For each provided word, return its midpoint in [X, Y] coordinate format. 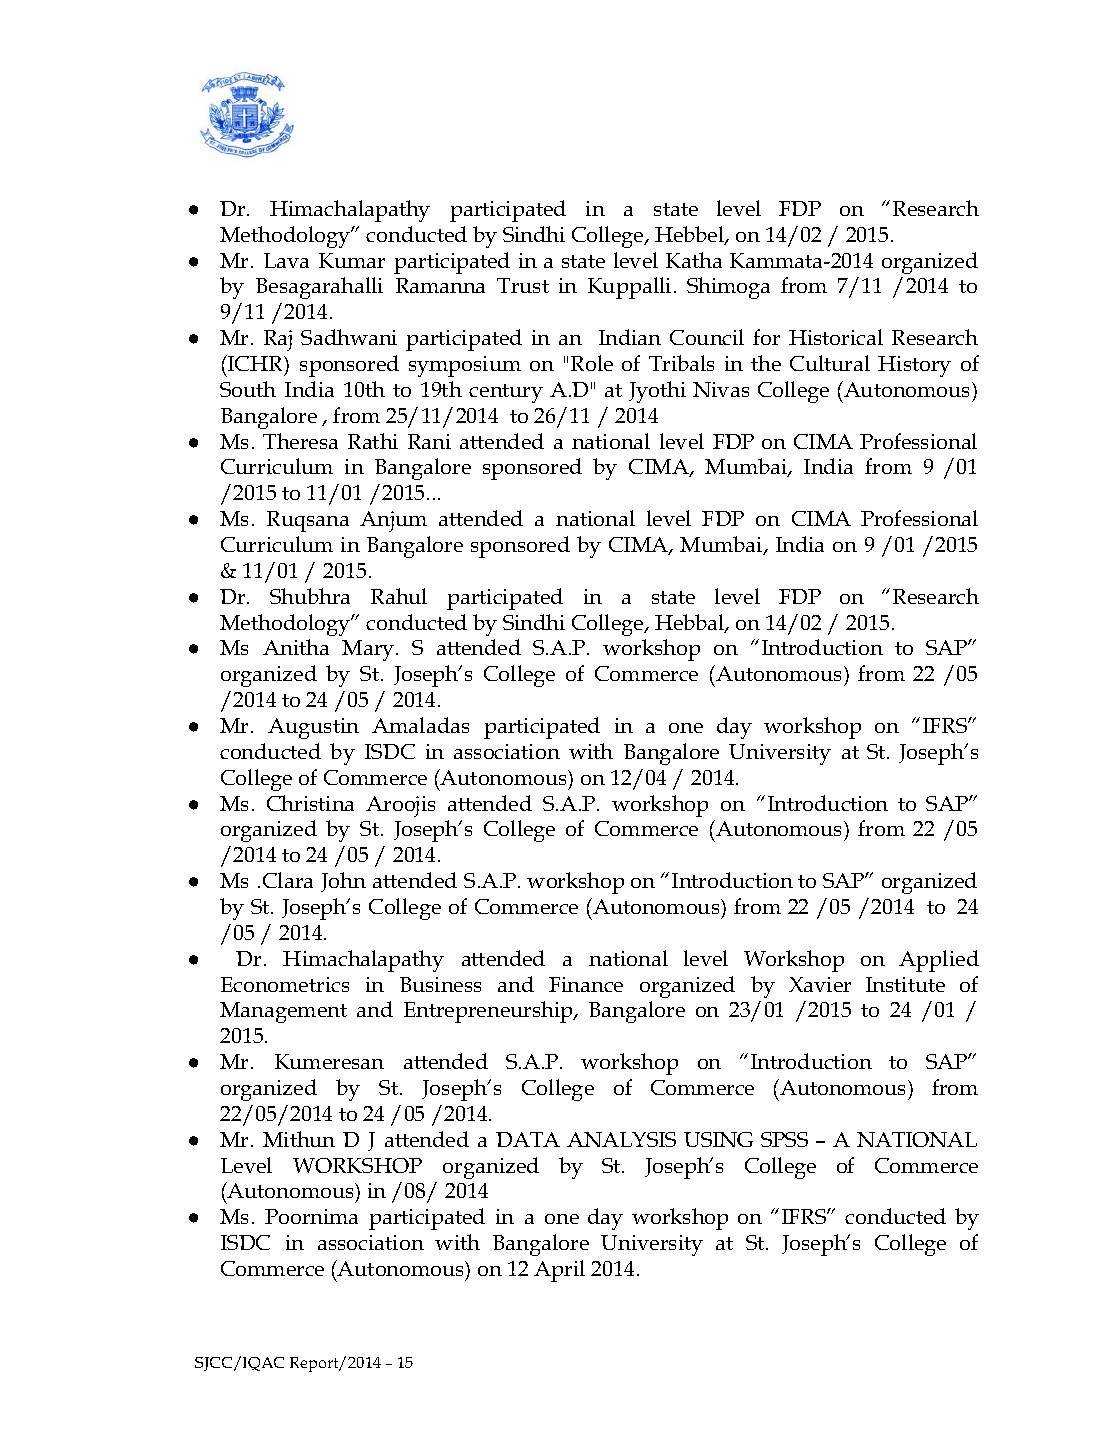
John [343, 882]
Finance [586, 984]
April [559, 1271]
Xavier [820, 984]
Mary [369, 650]
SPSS [784, 1139]
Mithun [299, 1139]
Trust [523, 285]
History [914, 366]
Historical [836, 337]
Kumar [352, 260]
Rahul [399, 596]
